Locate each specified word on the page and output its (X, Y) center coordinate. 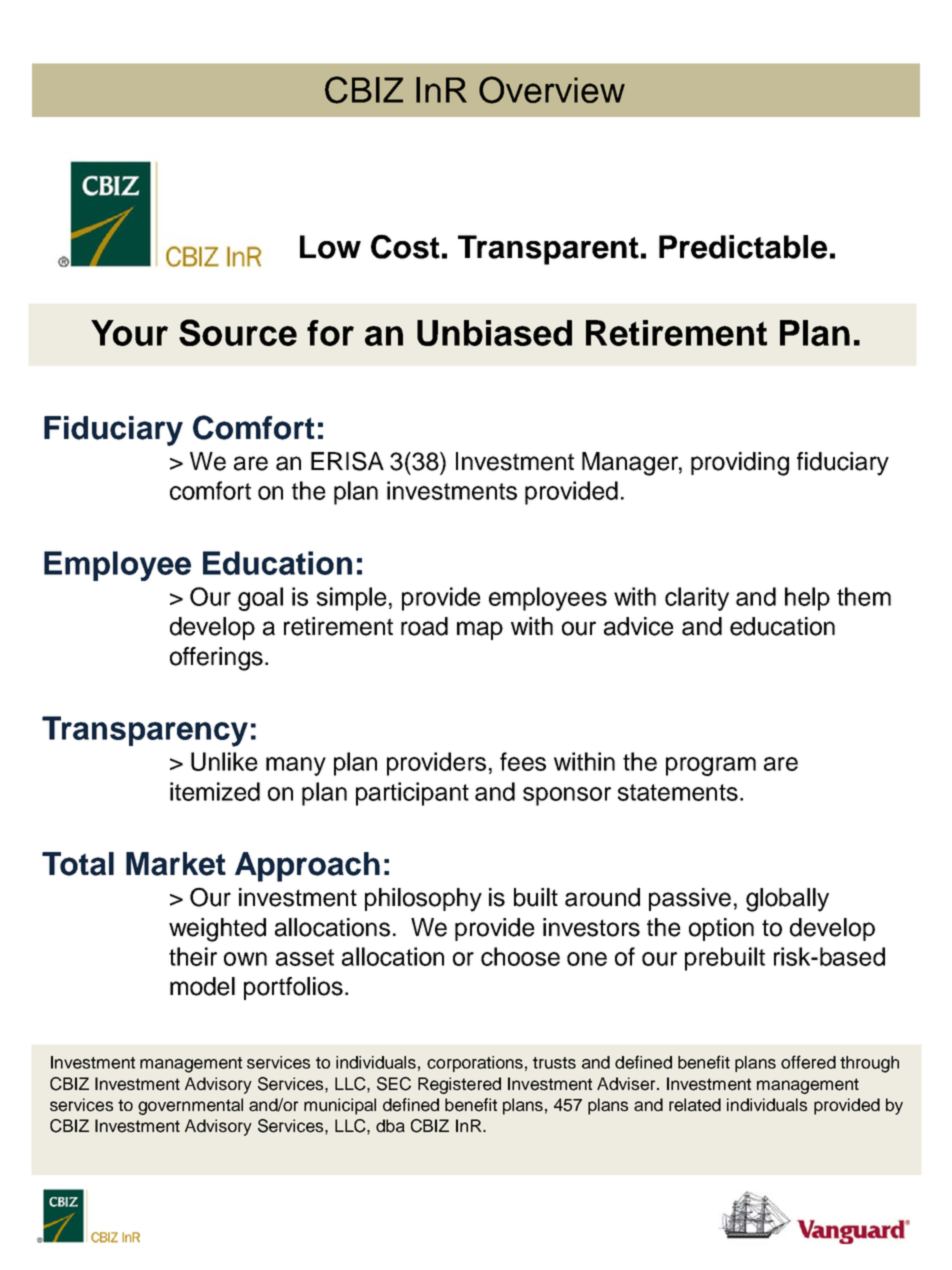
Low (330, 247)
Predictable (743, 247)
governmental (190, 1106)
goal (260, 599)
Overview (552, 90)
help (807, 599)
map (480, 630)
